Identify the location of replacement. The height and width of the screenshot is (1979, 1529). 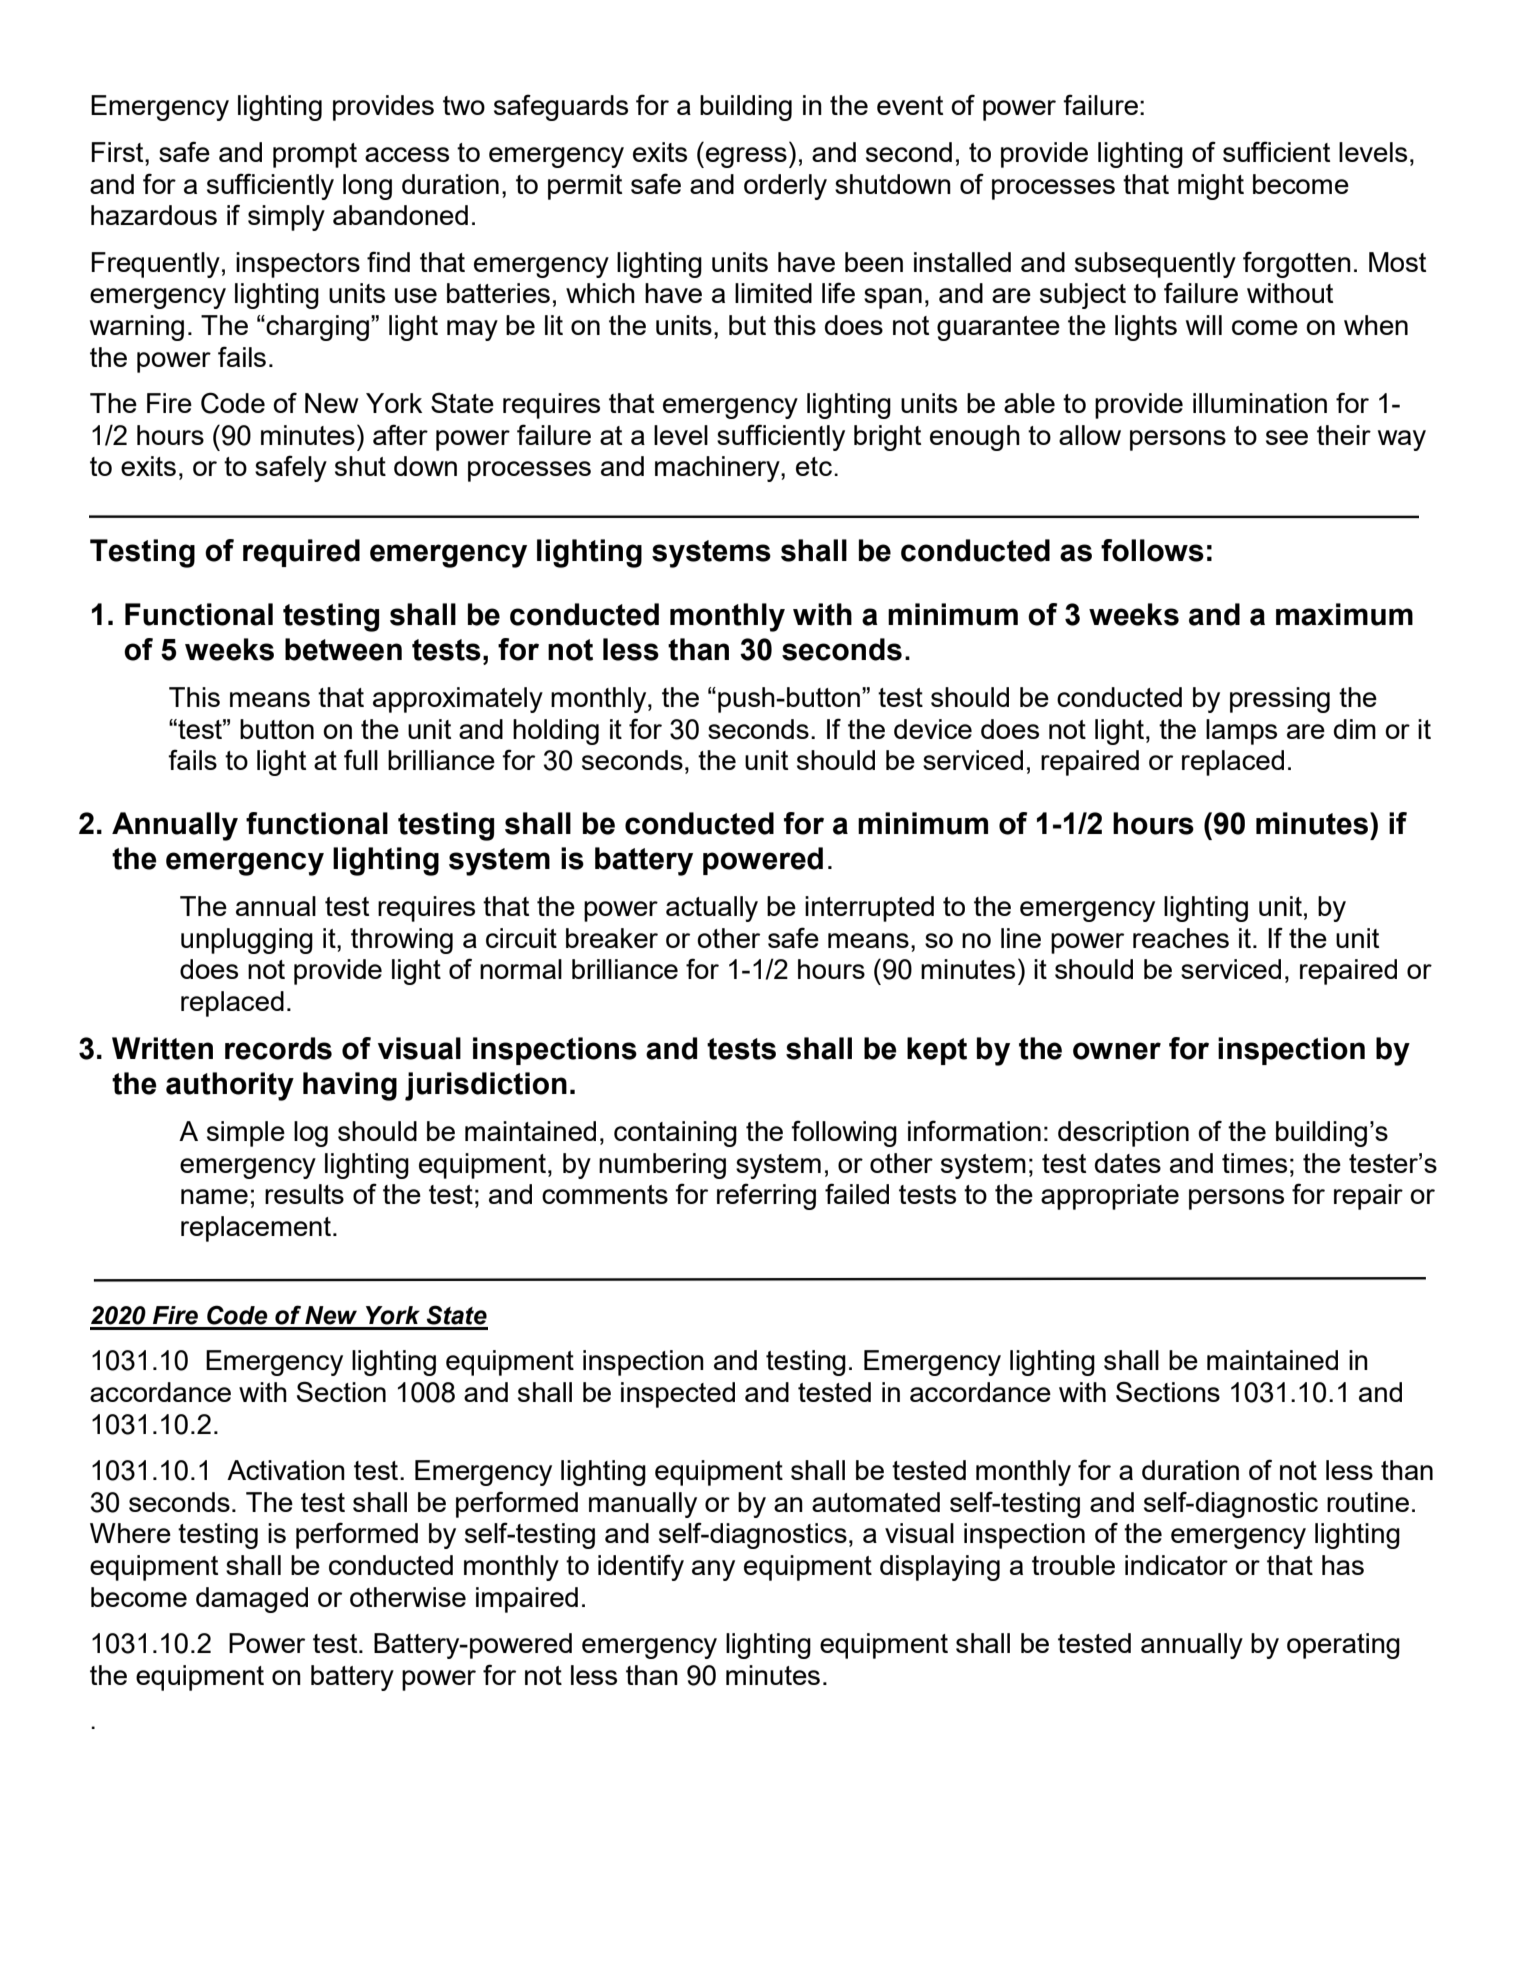
(256, 1229).
